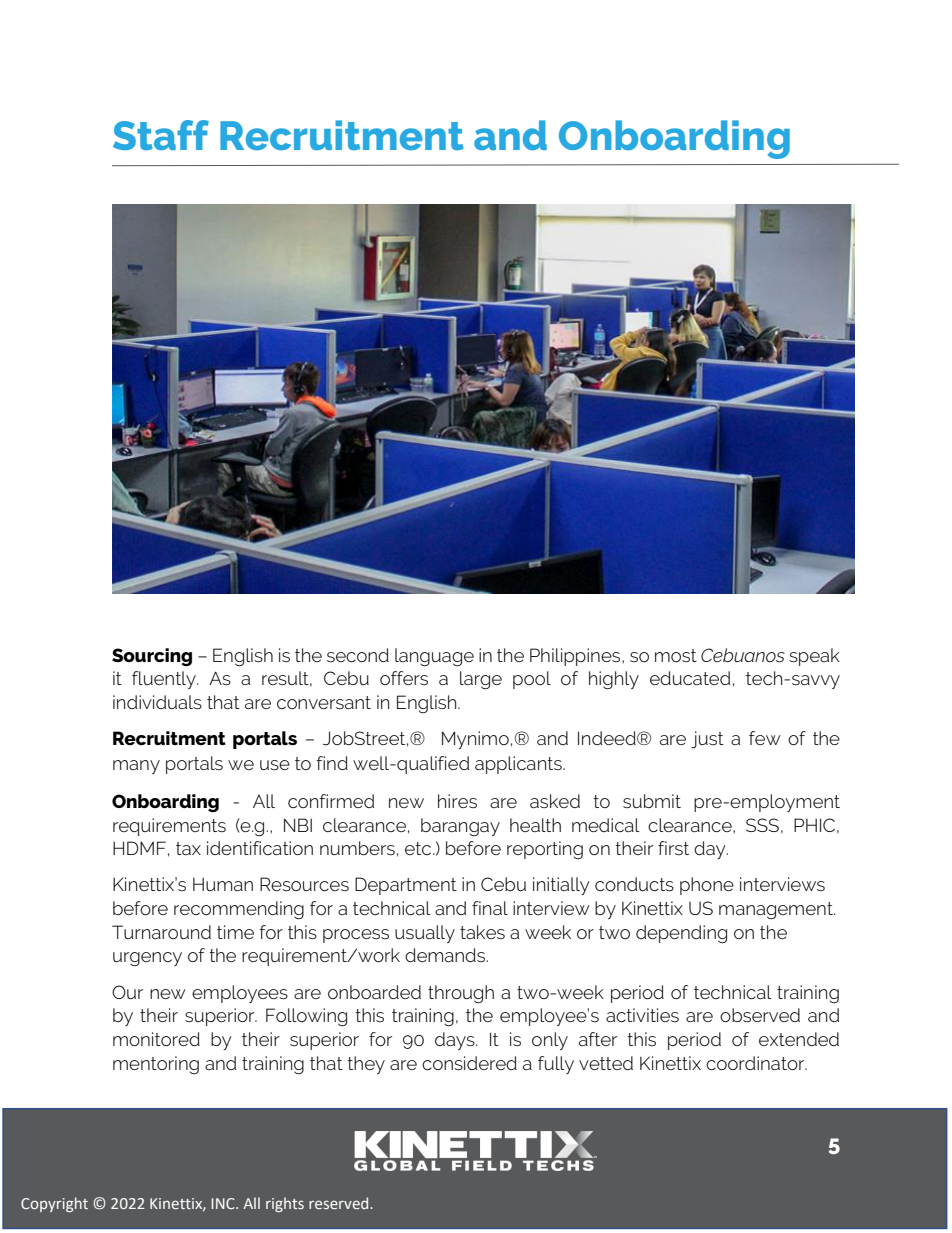 Image resolution: width=952 pixels, height=1233 pixels. Describe the element at coordinates (224, 1203) in the screenshot. I see `INC` at that location.
